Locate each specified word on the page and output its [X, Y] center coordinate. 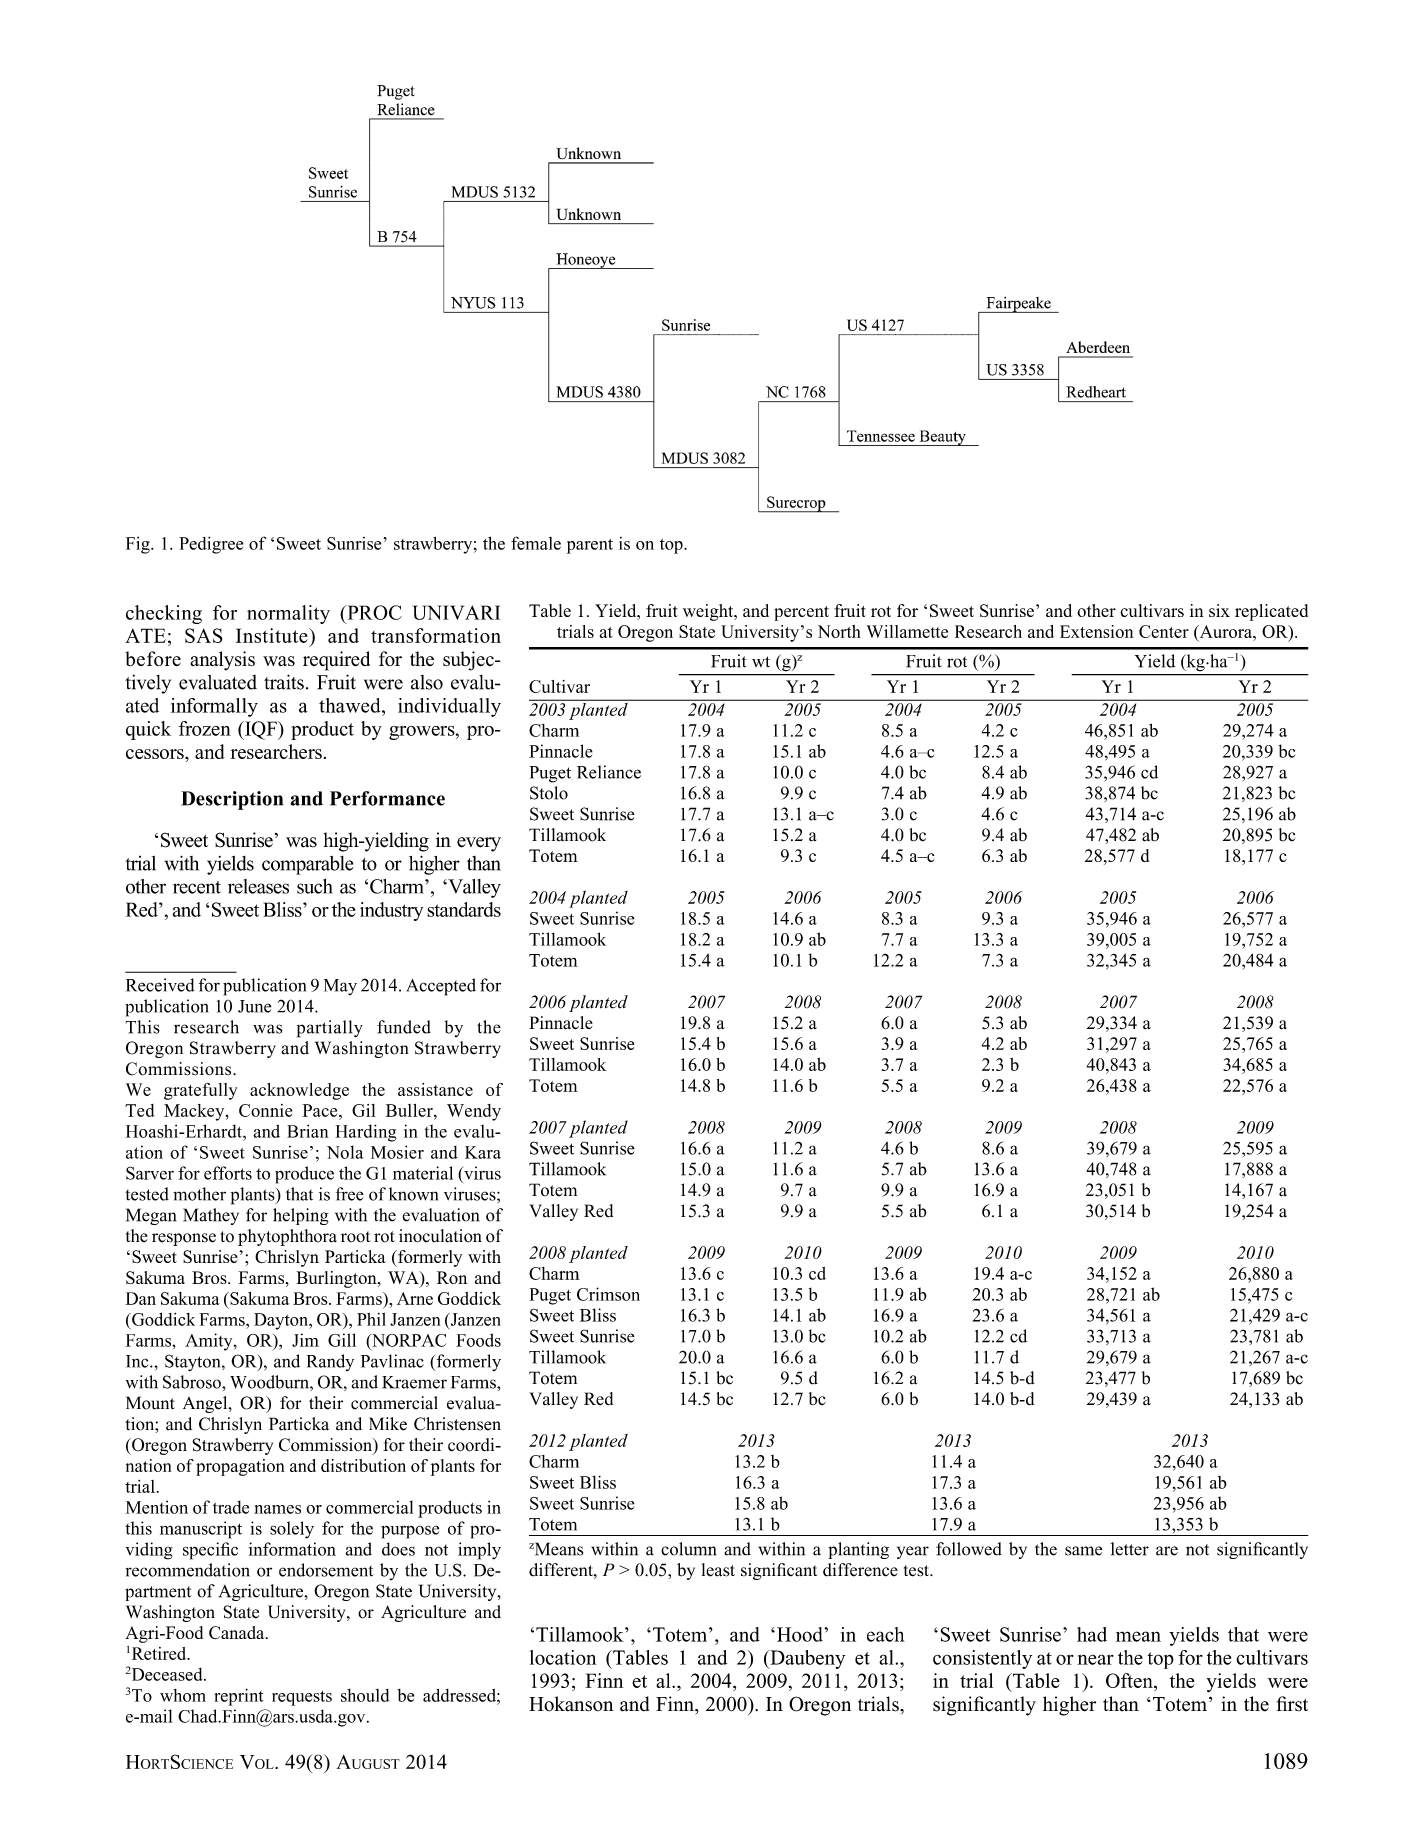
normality [288, 614]
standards [464, 909]
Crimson [608, 1294]
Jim [305, 1340]
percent [801, 613]
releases [258, 886]
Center [1164, 631]
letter [1130, 1549]
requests [302, 1698]
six [1219, 610]
